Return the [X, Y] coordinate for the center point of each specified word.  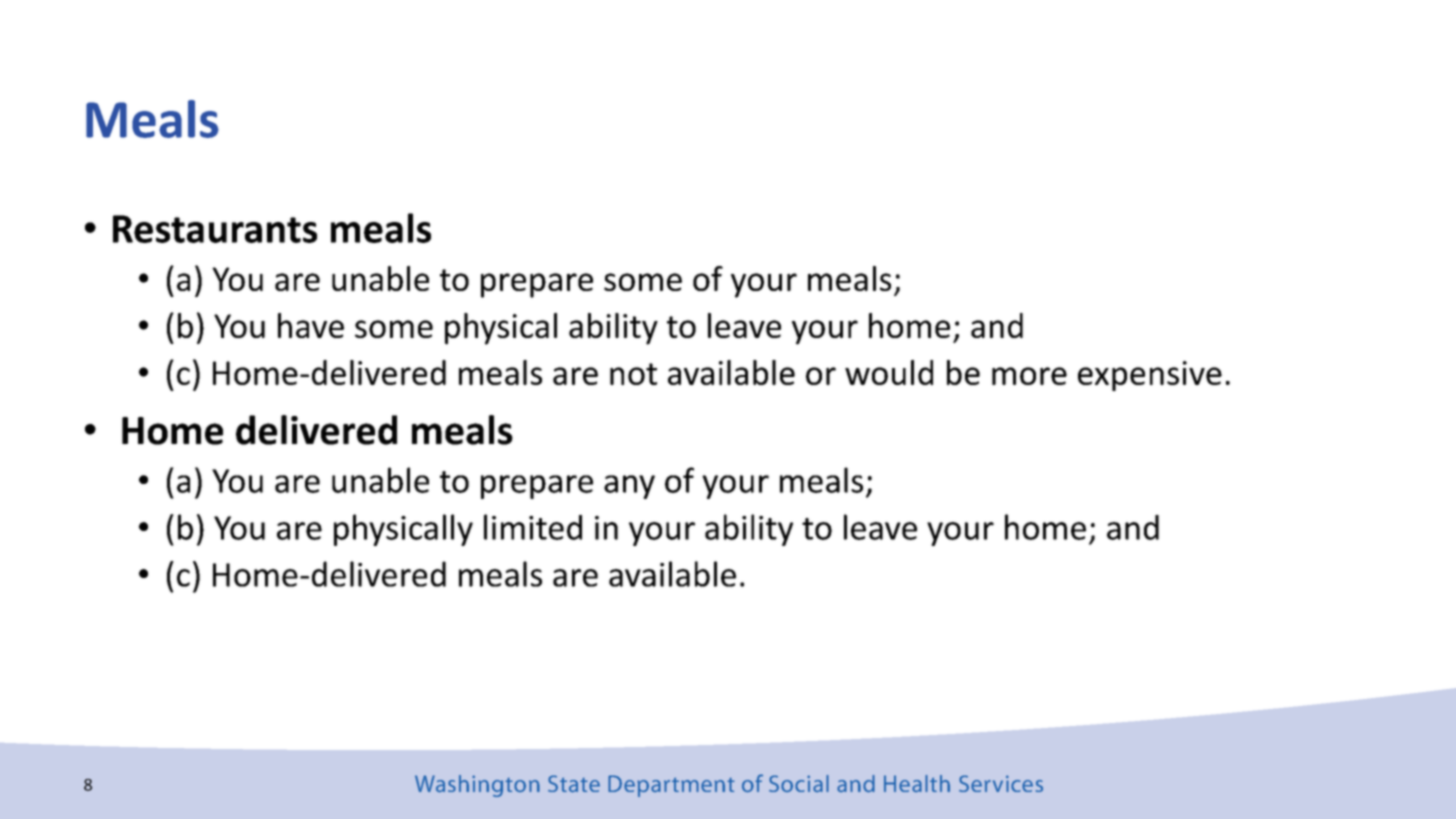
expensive [1150, 376]
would [889, 372]
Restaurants [215, 229]
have [311, 325]
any [629, 487]
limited [533, 527]
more [1029, 376]
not [633, 374]
